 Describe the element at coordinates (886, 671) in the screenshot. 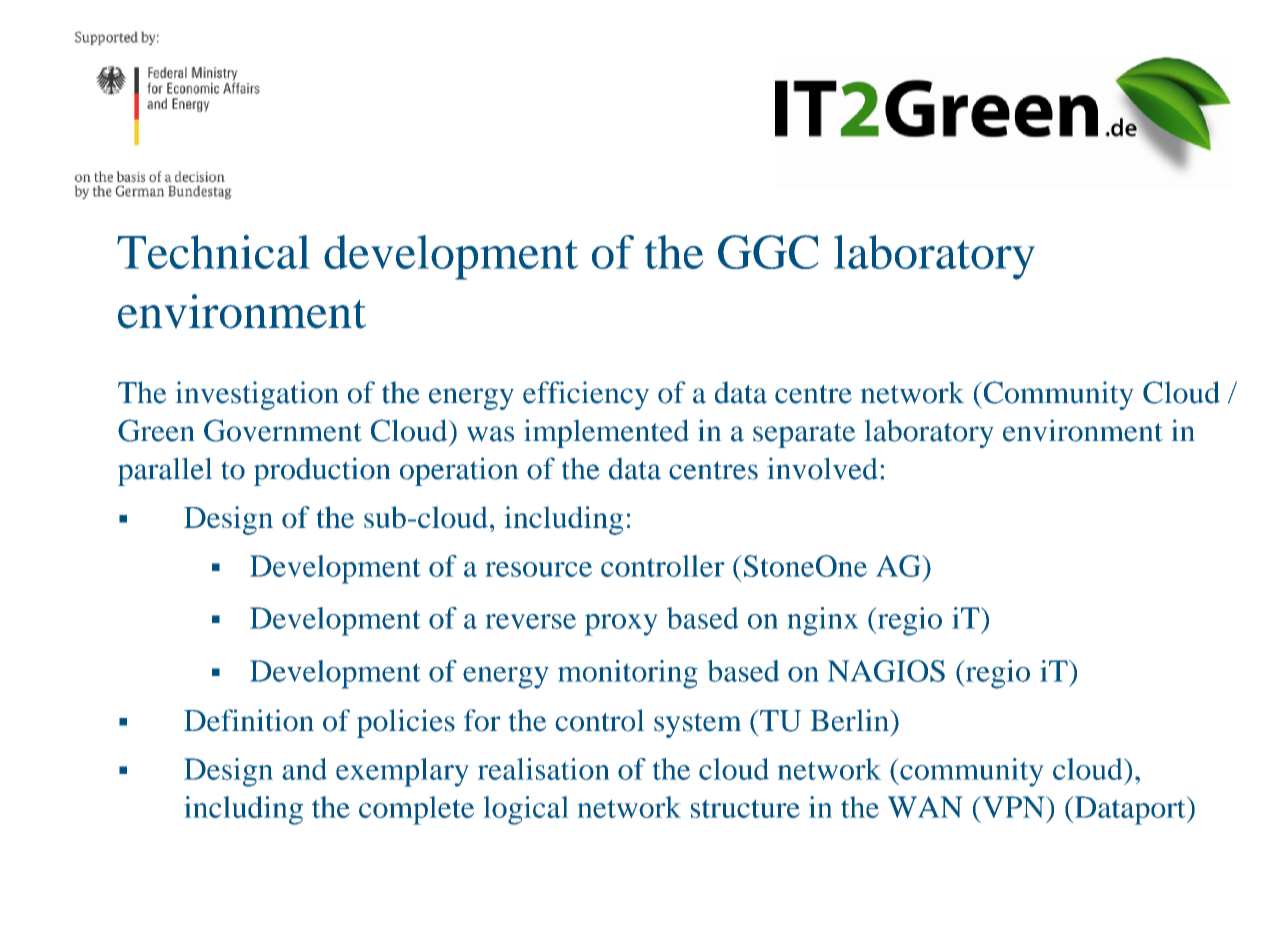

I see `NAGIOS` at that location.
